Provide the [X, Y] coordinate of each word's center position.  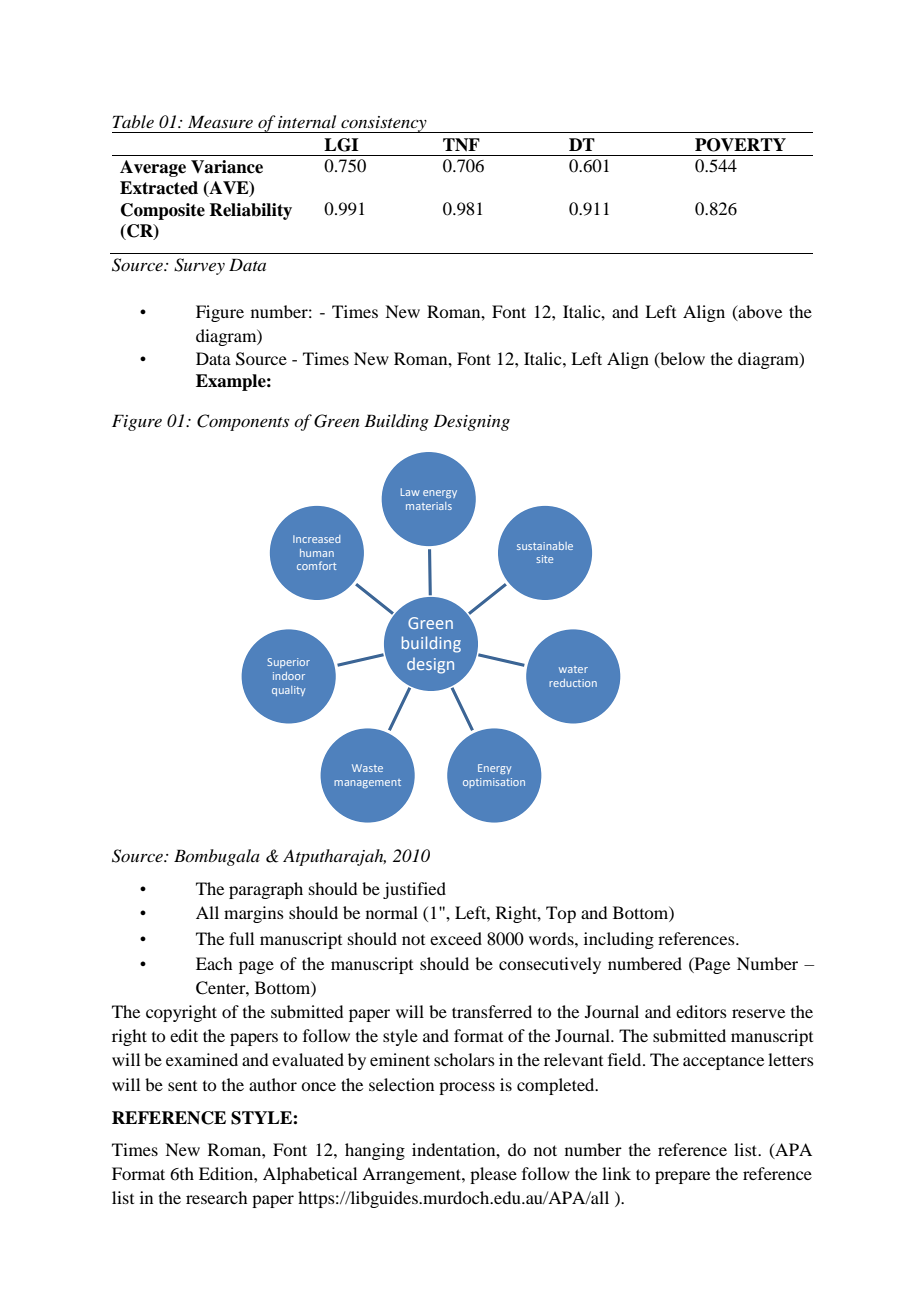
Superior [288, 663]
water [573, 669]
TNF [461, 145]
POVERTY [740, 145]
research [216, 1197]
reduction [573, 683]
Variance [227, 167]
